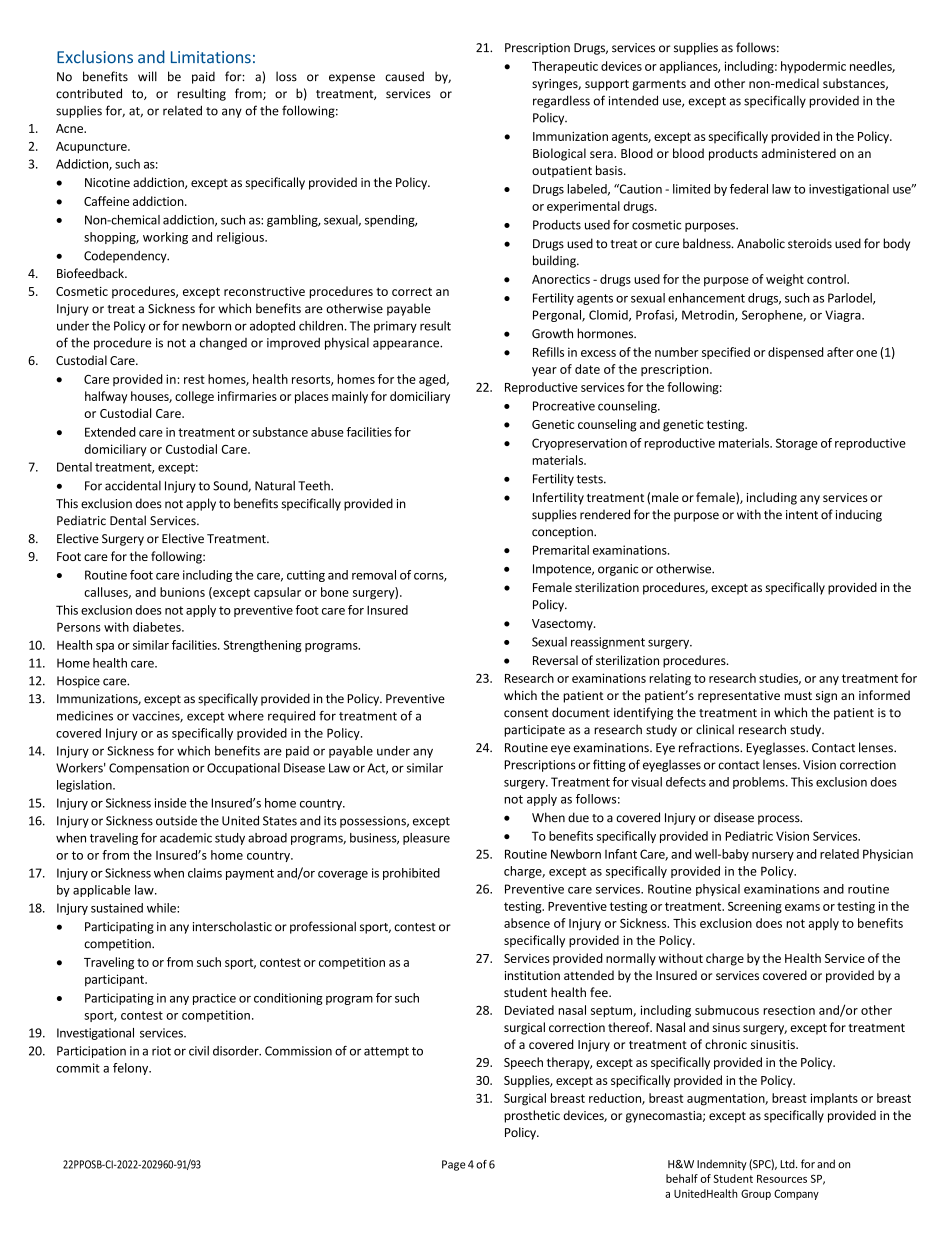  Describe the element at coordinates (132, 1069) in the screenshot. I see `felony` at that location.
